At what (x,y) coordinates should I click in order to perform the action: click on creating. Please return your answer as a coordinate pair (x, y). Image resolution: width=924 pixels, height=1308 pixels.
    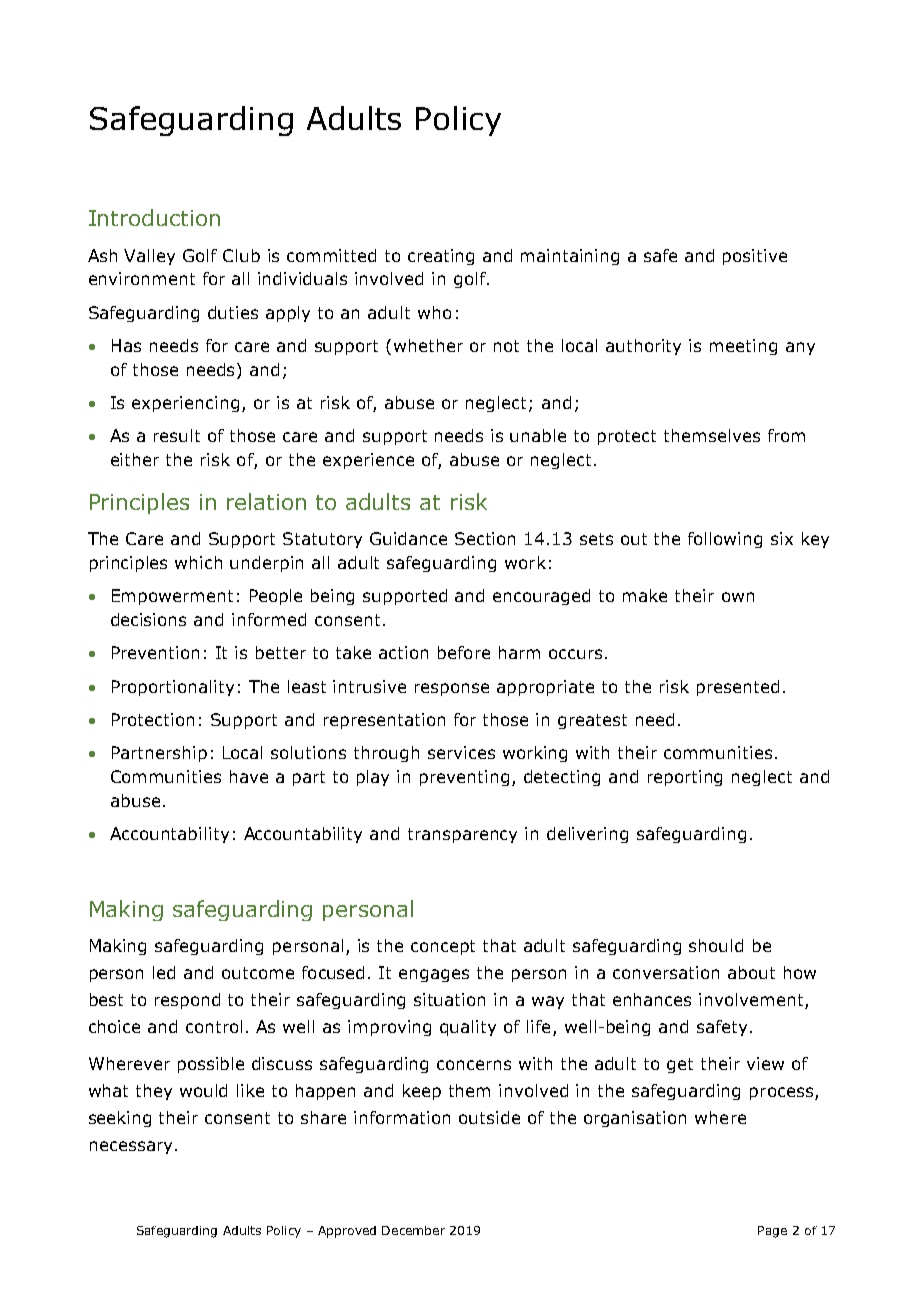
    Looking at the image, I should click on (441, 257).
